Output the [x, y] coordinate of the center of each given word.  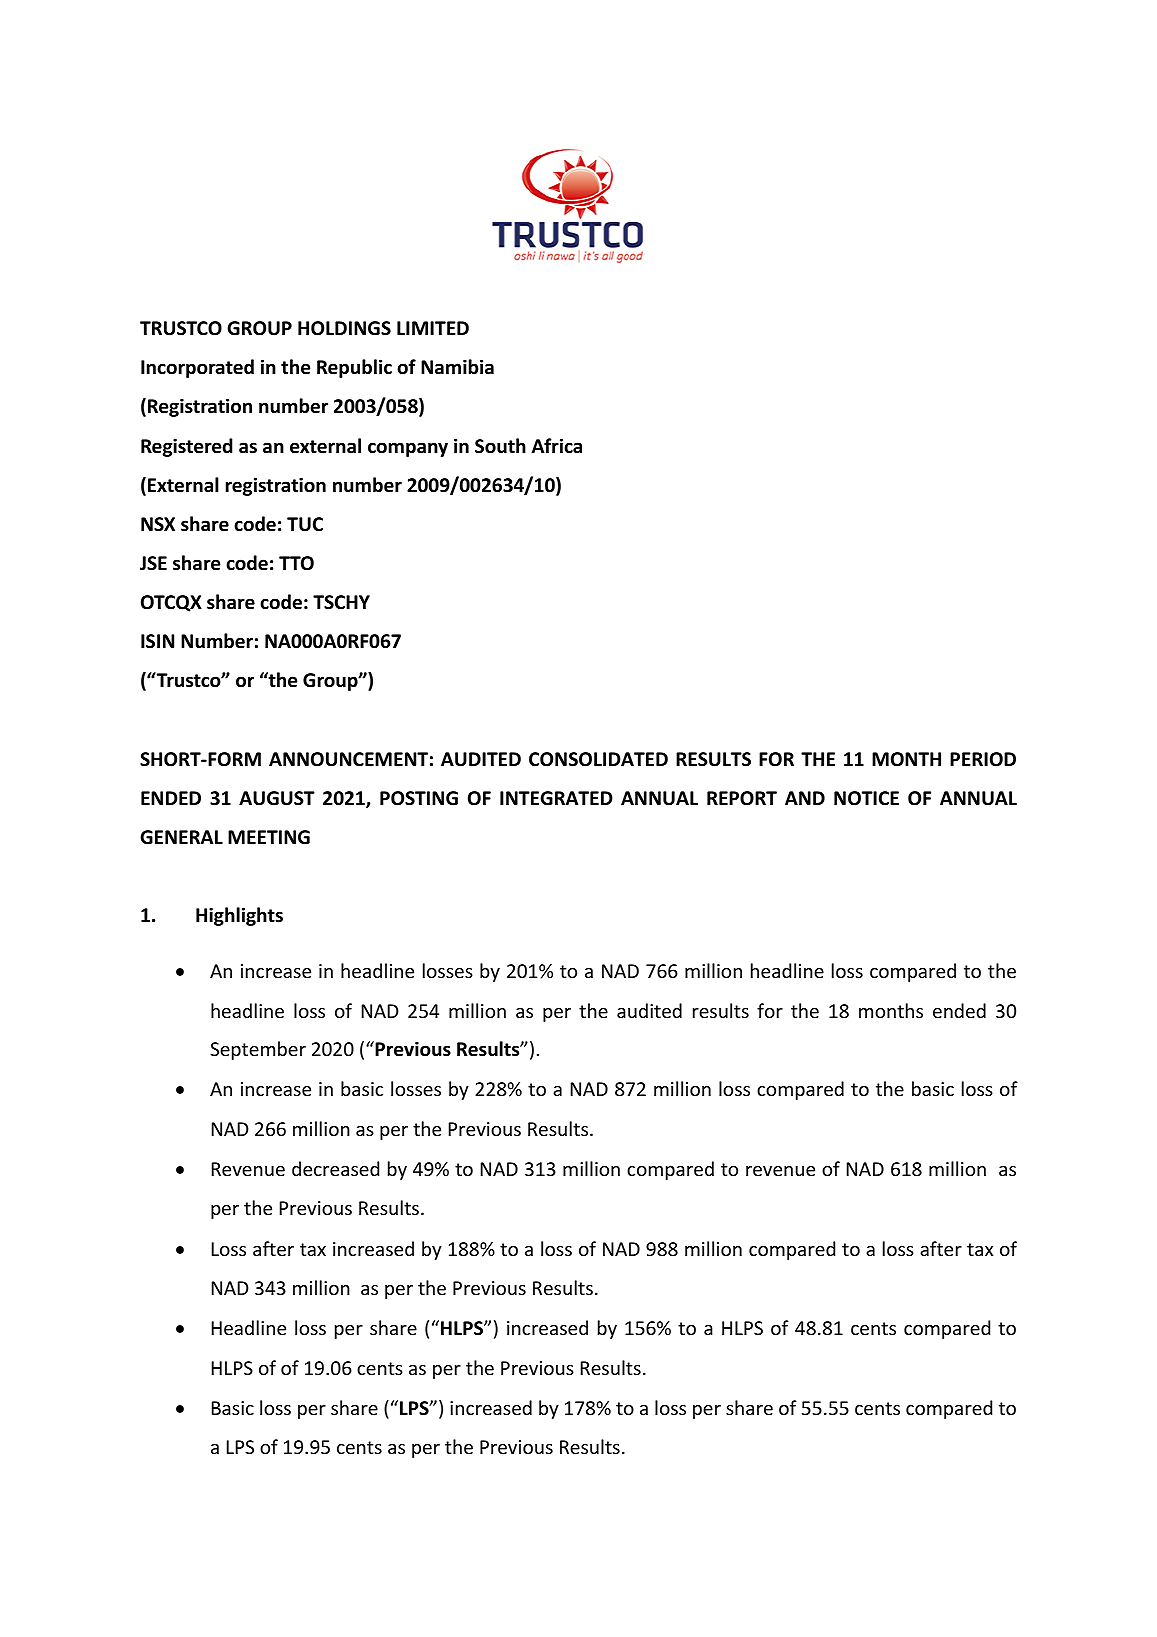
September [258, 1050]
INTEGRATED [556, 798]
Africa [557, 446]
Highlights [239, 916]
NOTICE [866, 798]
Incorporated [197, 368]
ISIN [157, 641]
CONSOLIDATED [598, 759]
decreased [335, 1168]
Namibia [457, 367]
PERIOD [983, 759]
